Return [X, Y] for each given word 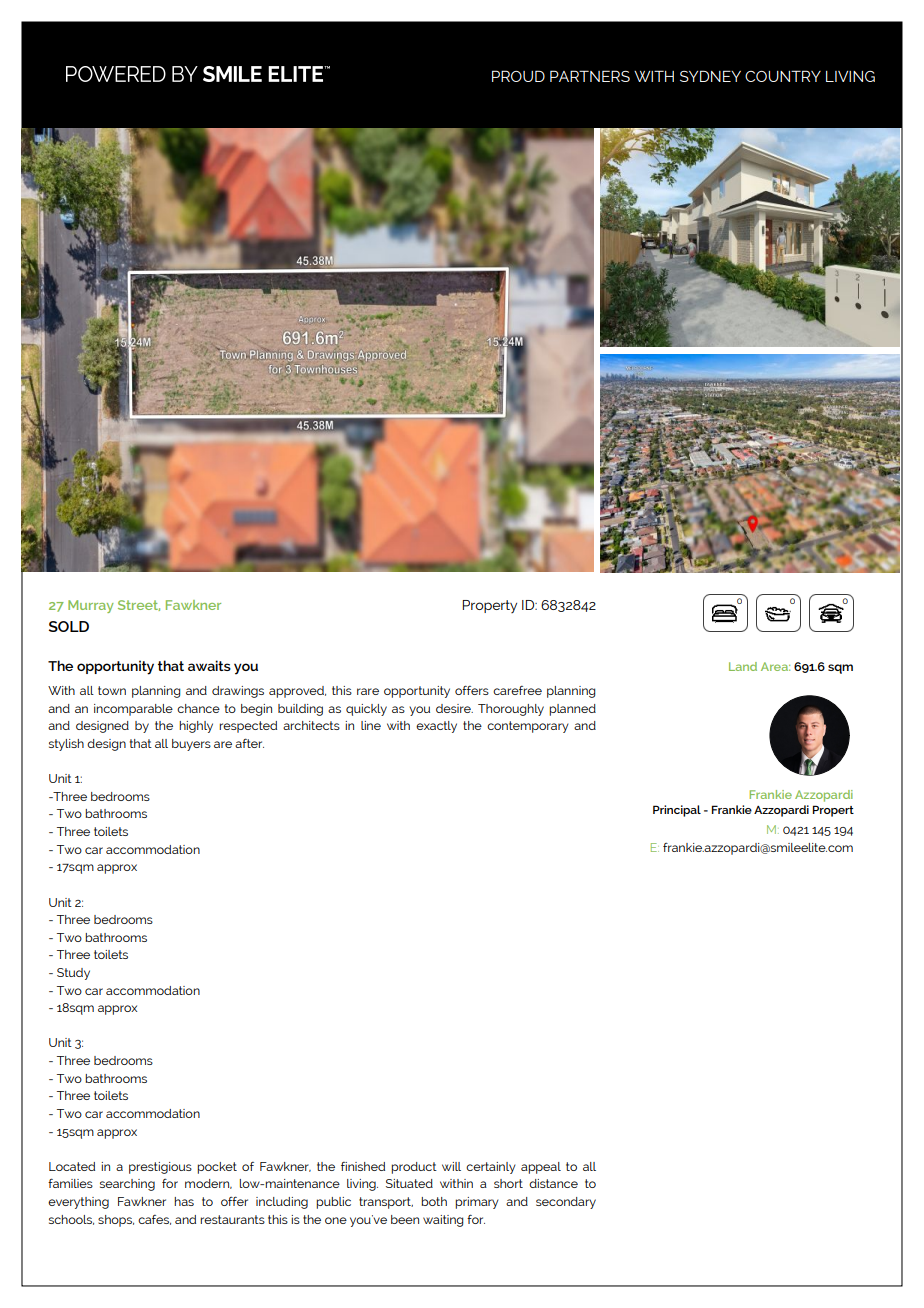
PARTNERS [590, 76]
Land [743, 666]
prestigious [160, 1168]
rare [368, 691]
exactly [436, 727]
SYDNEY [710, 76]
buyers [191, 745]
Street [139, 605]
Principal [677, 811]
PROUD [518, 76]
